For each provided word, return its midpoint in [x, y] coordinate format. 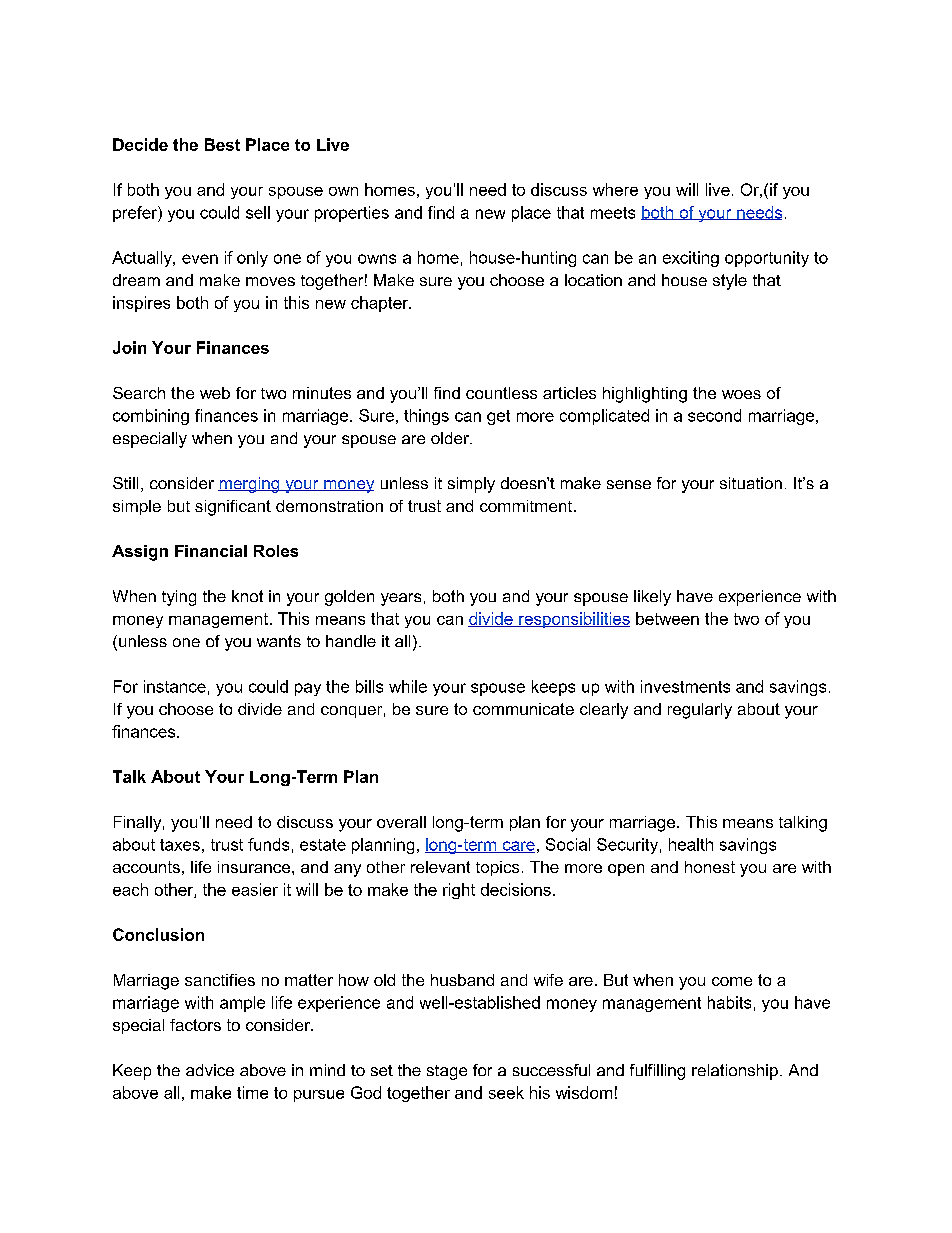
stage [447, 1072]
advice [210, 1070]
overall [401, 822]
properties [352, 214]
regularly [700, 711]
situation [751, 483]
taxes [180, 845]
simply [471, 485]
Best [222, 144]
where [615, 189]
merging [250, 485]
